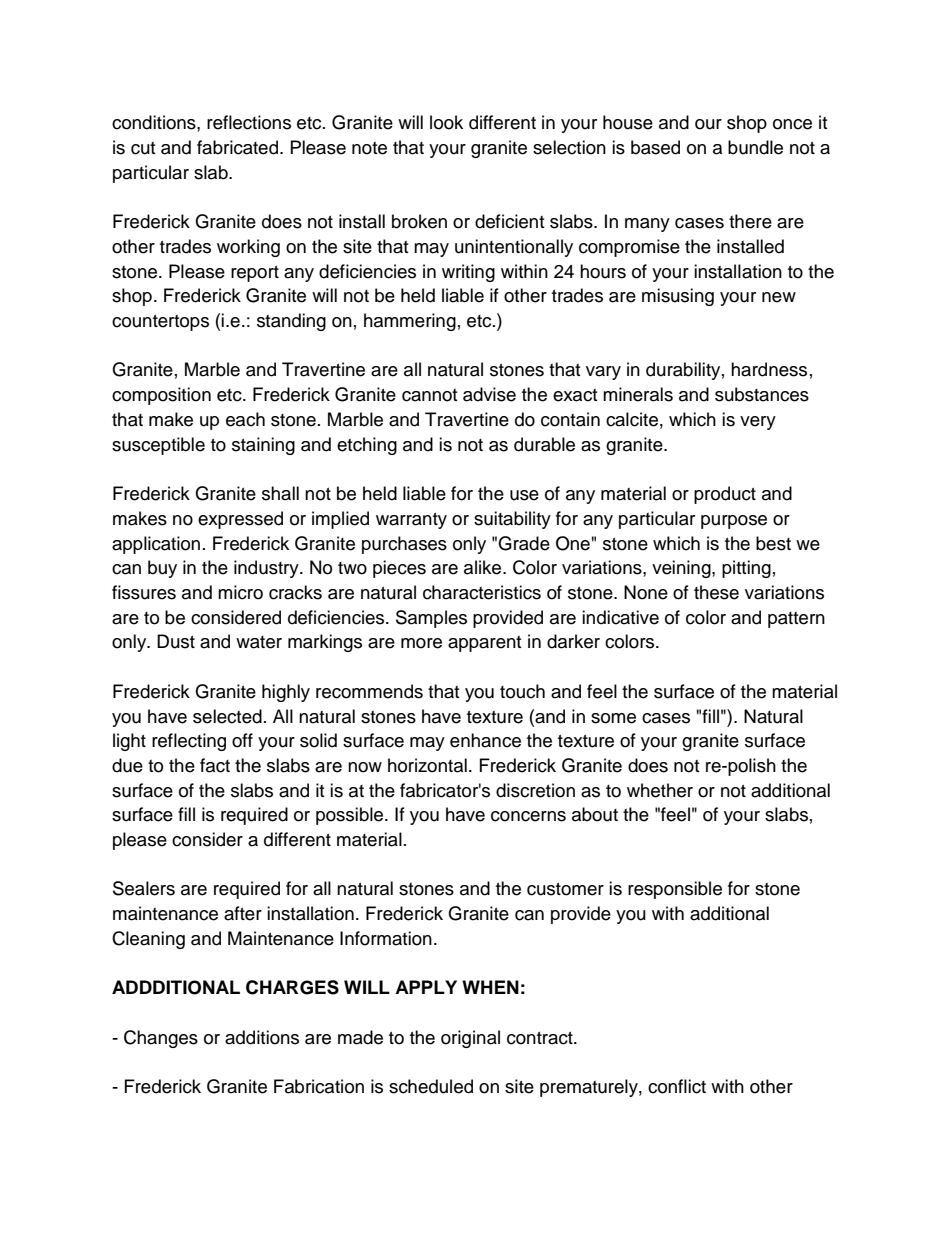 Image resolution: width=952 pixels, height=1233 pixels. I want to click on bundle, so click(755, 147).
